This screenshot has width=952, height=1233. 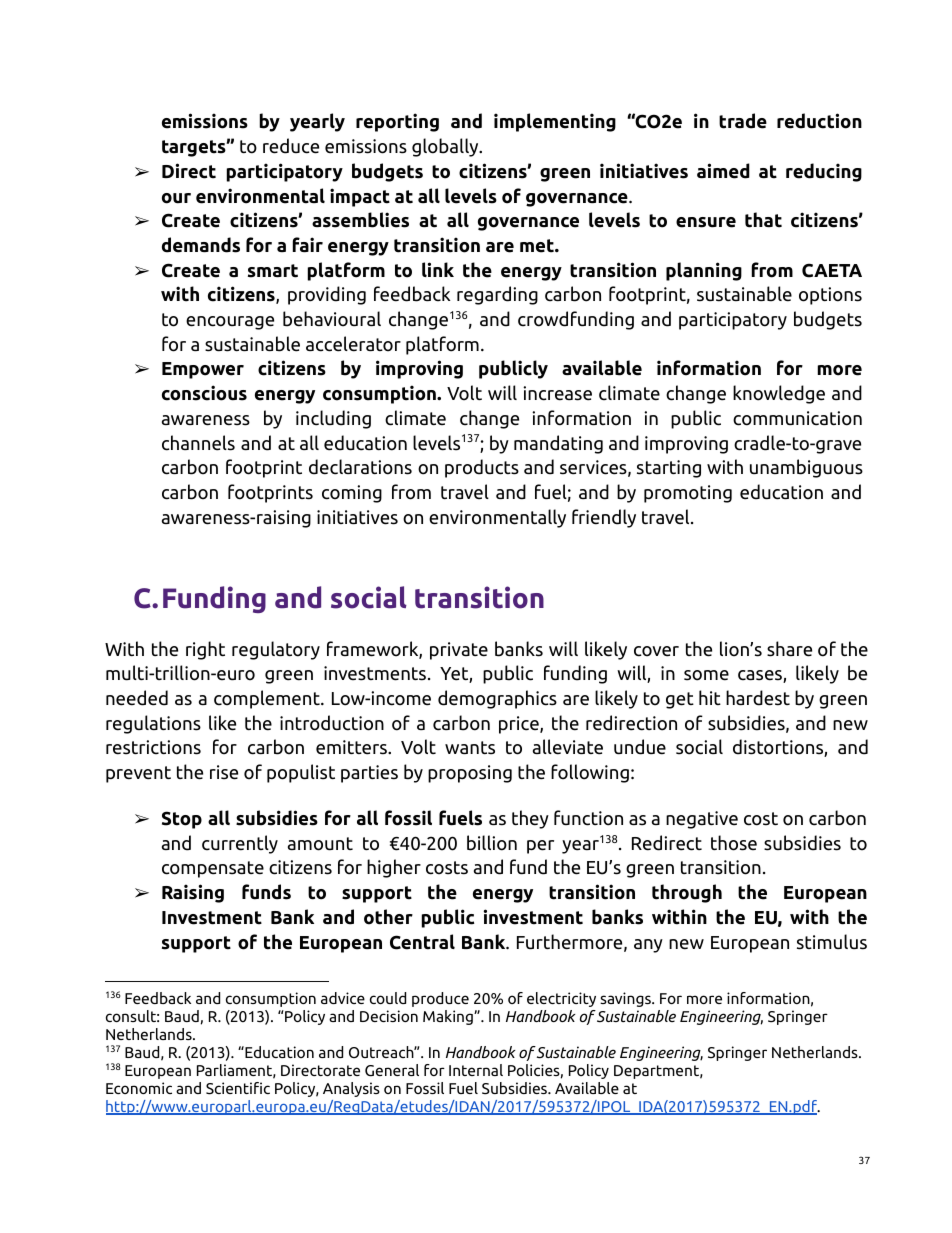 I want to click on wants, so click(x=470, y=748).
